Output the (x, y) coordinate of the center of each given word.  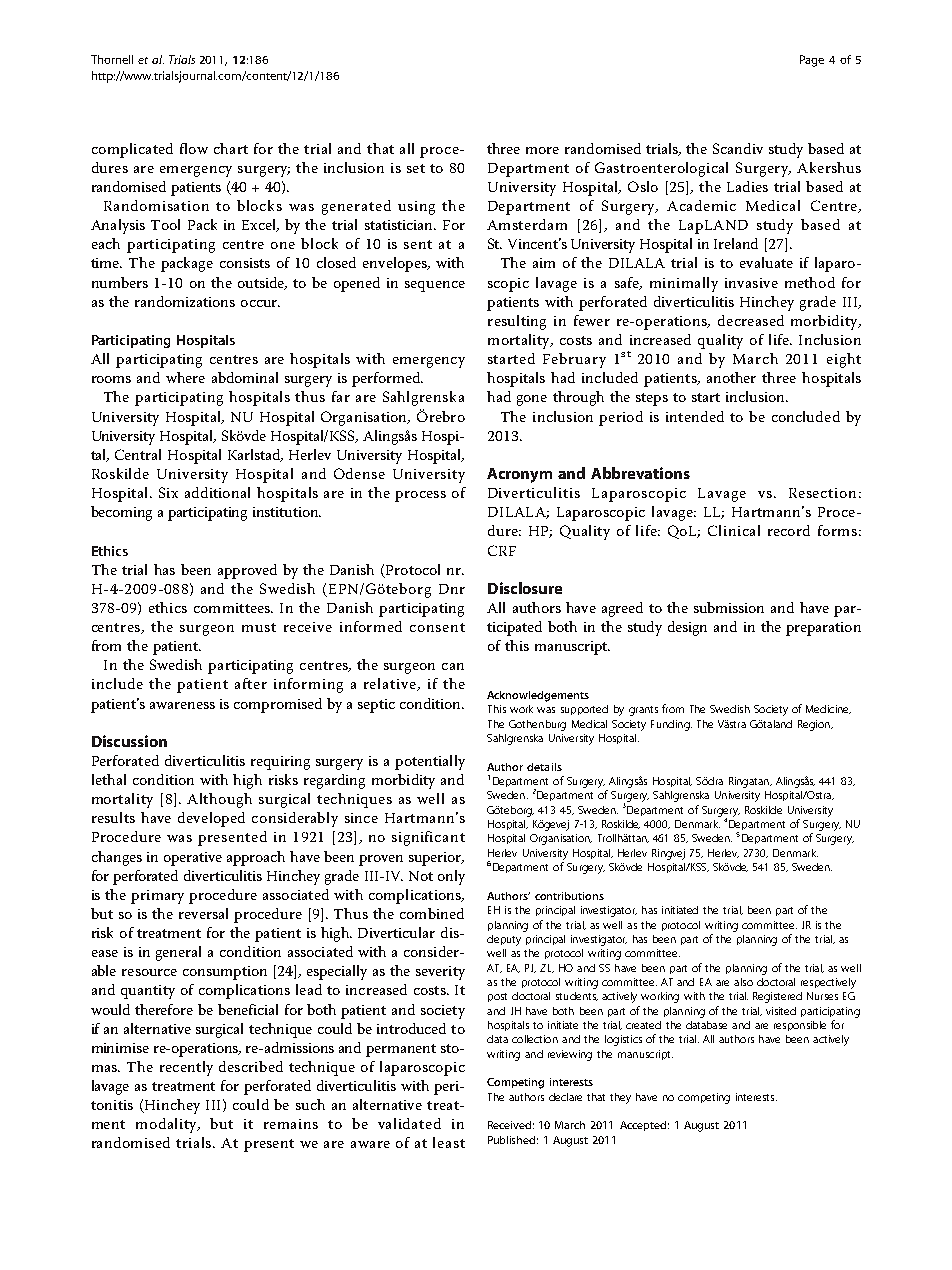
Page (812, 61)
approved (247, 571)
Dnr (452, 589)
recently (186, 1068)
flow (194, 148)
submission (729, 607)
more (542, 150)
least (449, 1142)
